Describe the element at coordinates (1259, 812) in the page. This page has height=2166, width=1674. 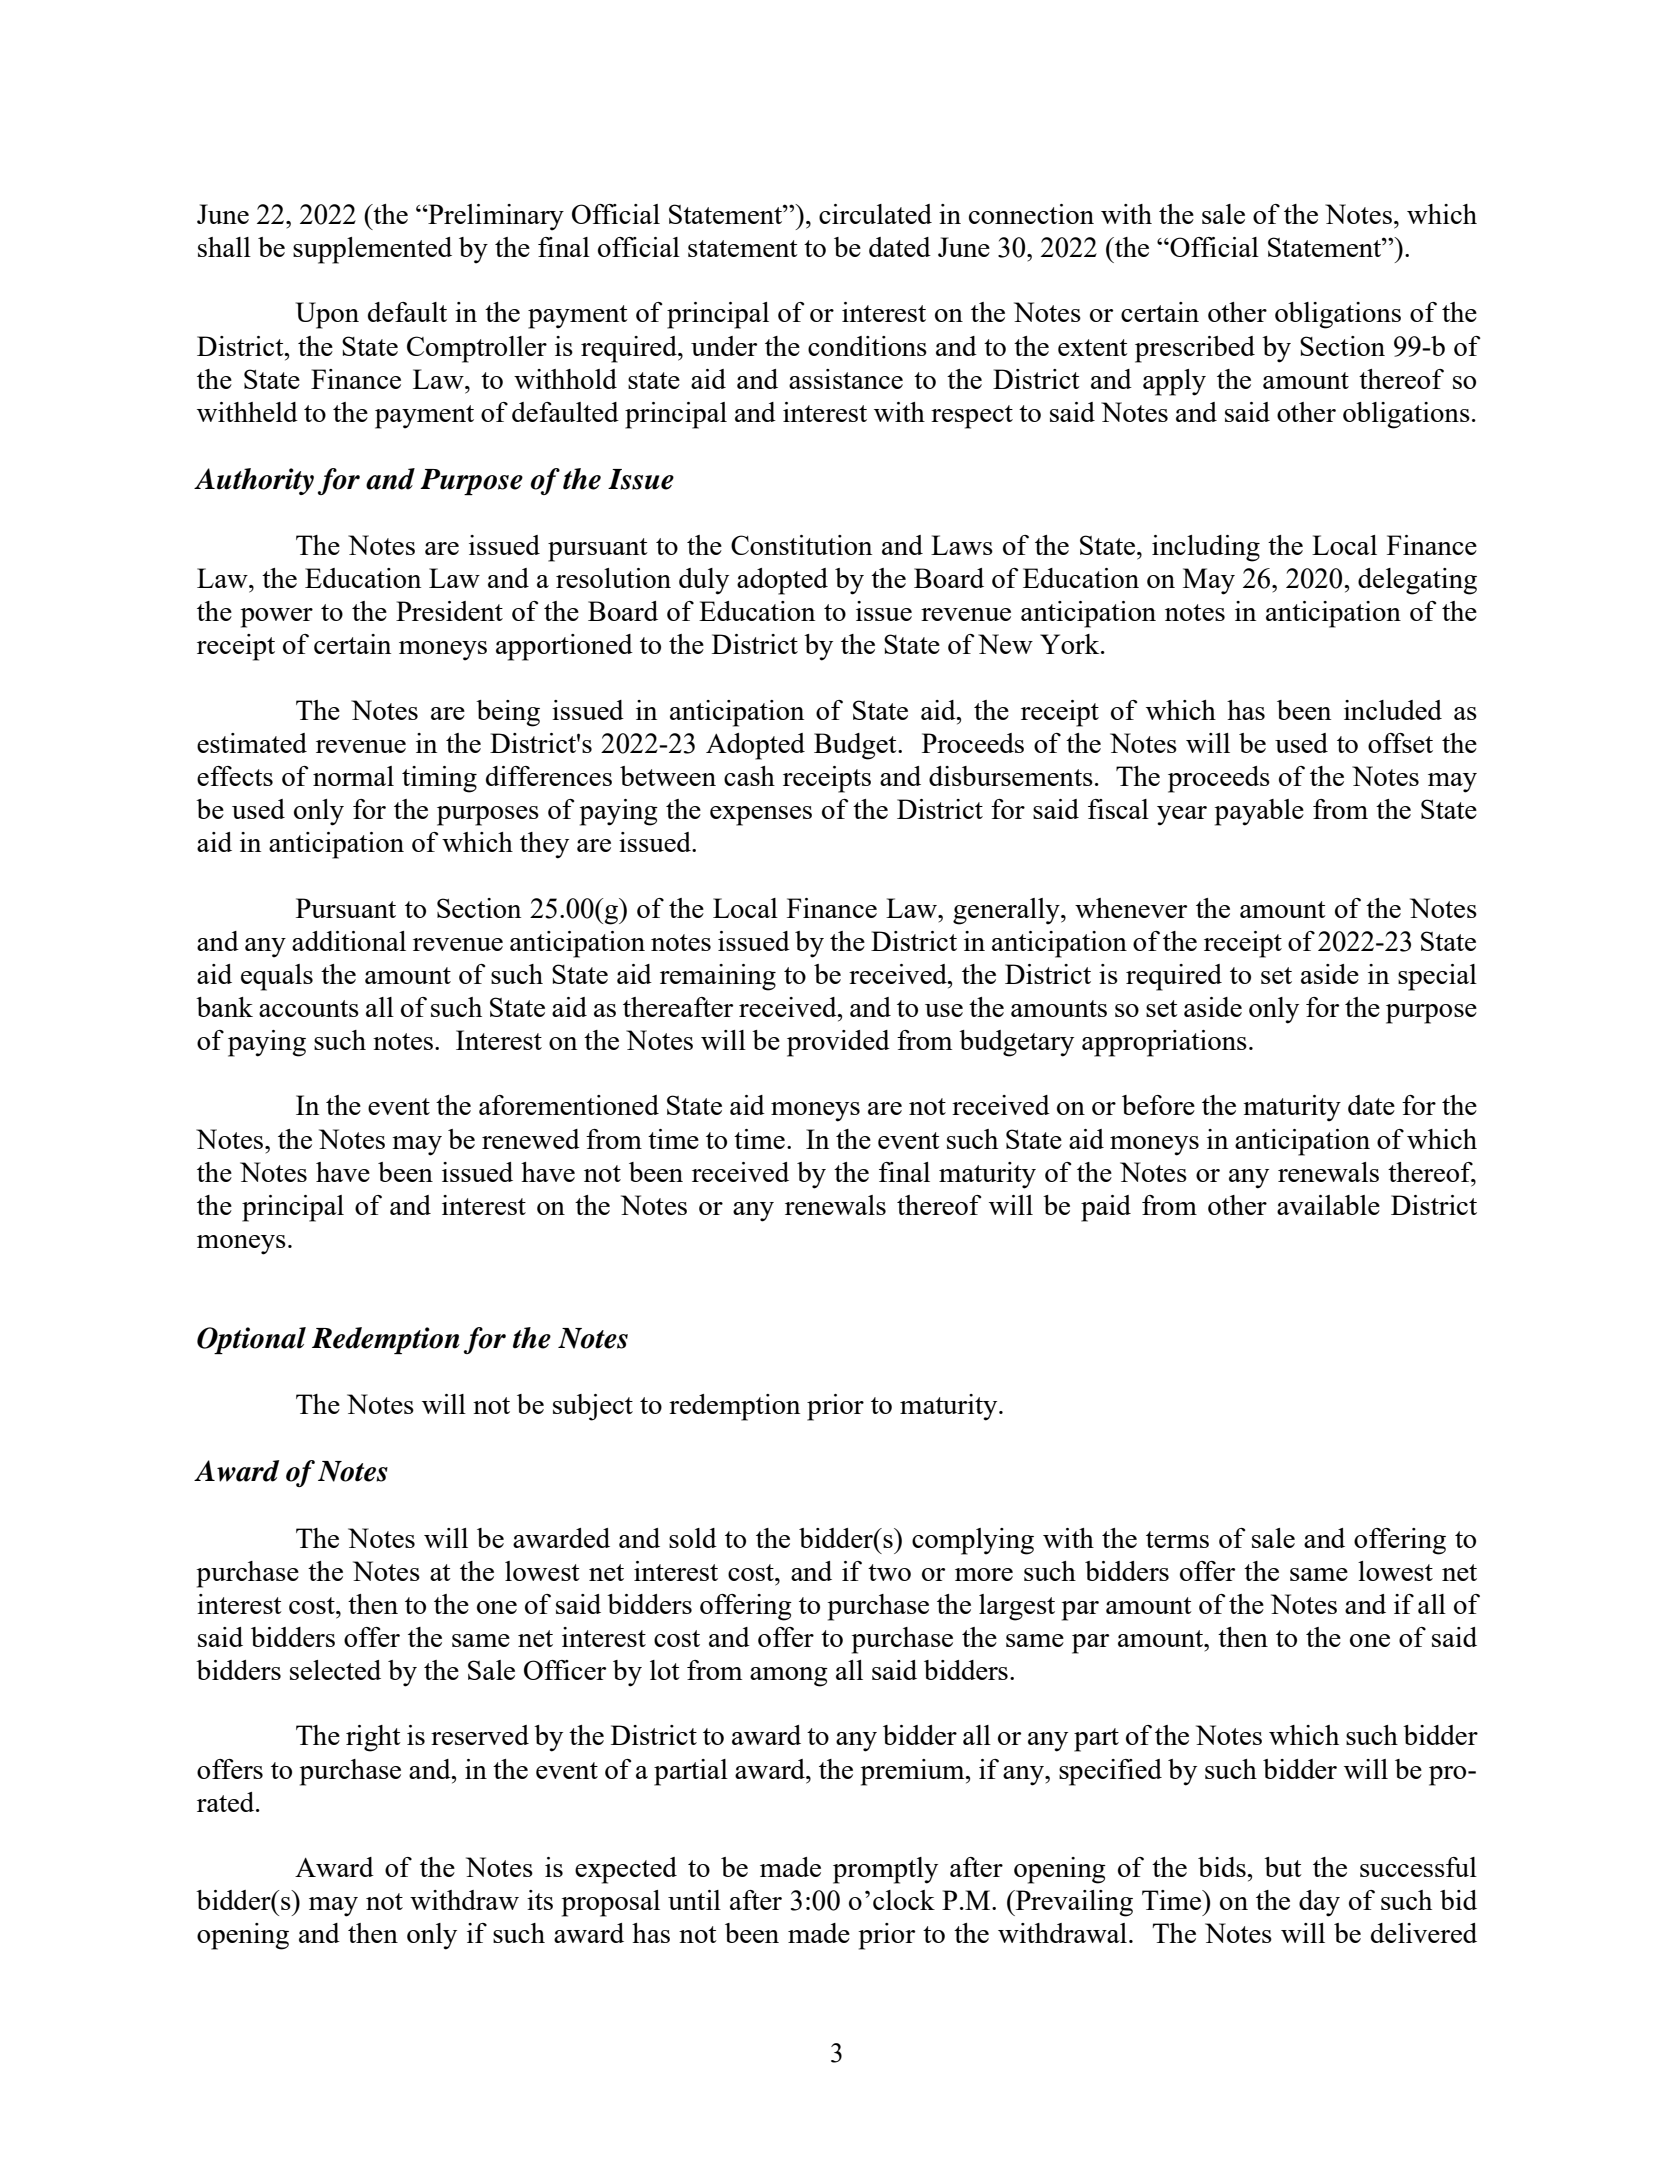
I see `payable` at that location.
